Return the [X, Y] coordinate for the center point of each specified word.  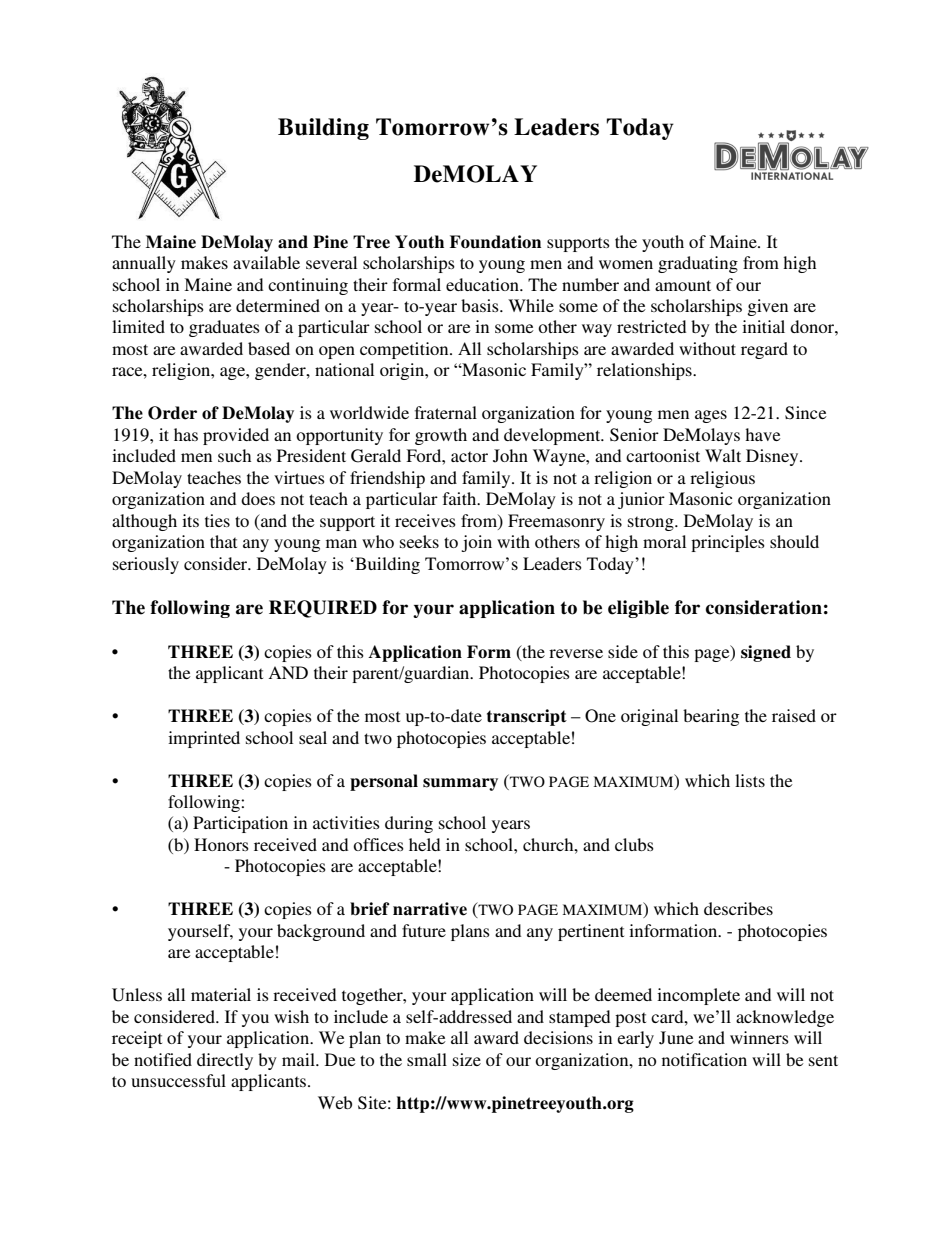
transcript [527, 717]
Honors [221, 844]
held [424, 844]
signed [766, 653]
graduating [698, 264]
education [483, 284]
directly [225, 1061]
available [266, 262]
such [234, 455]
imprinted [204, 739]
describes [738, 908]
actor [469, 456]
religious [722, 479]
